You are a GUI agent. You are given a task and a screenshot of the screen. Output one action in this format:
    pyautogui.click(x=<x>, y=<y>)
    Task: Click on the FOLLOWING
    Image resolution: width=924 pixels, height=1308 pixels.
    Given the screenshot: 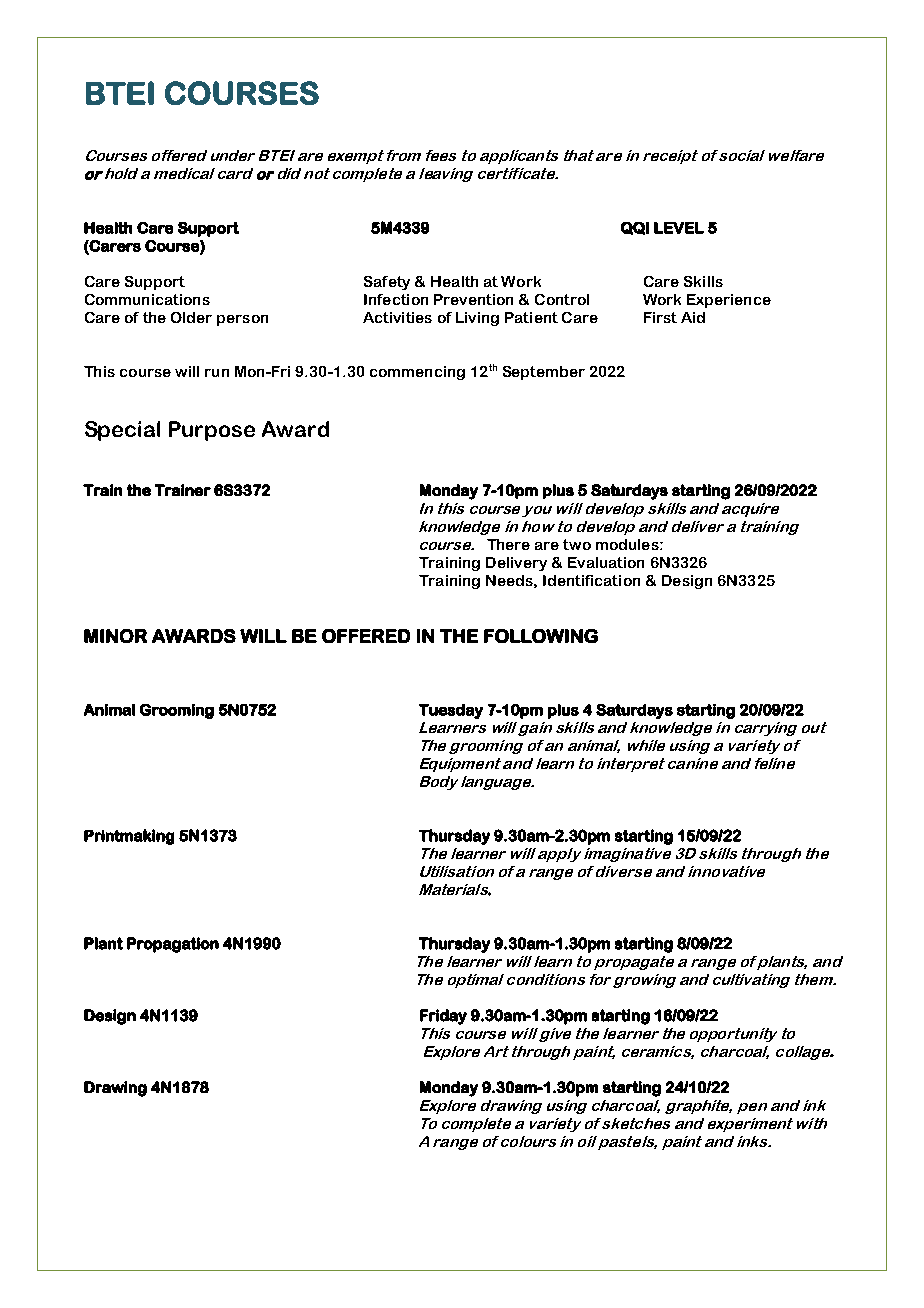 What is the action you would take?
    pyautogui.click(x=541, y=636)
